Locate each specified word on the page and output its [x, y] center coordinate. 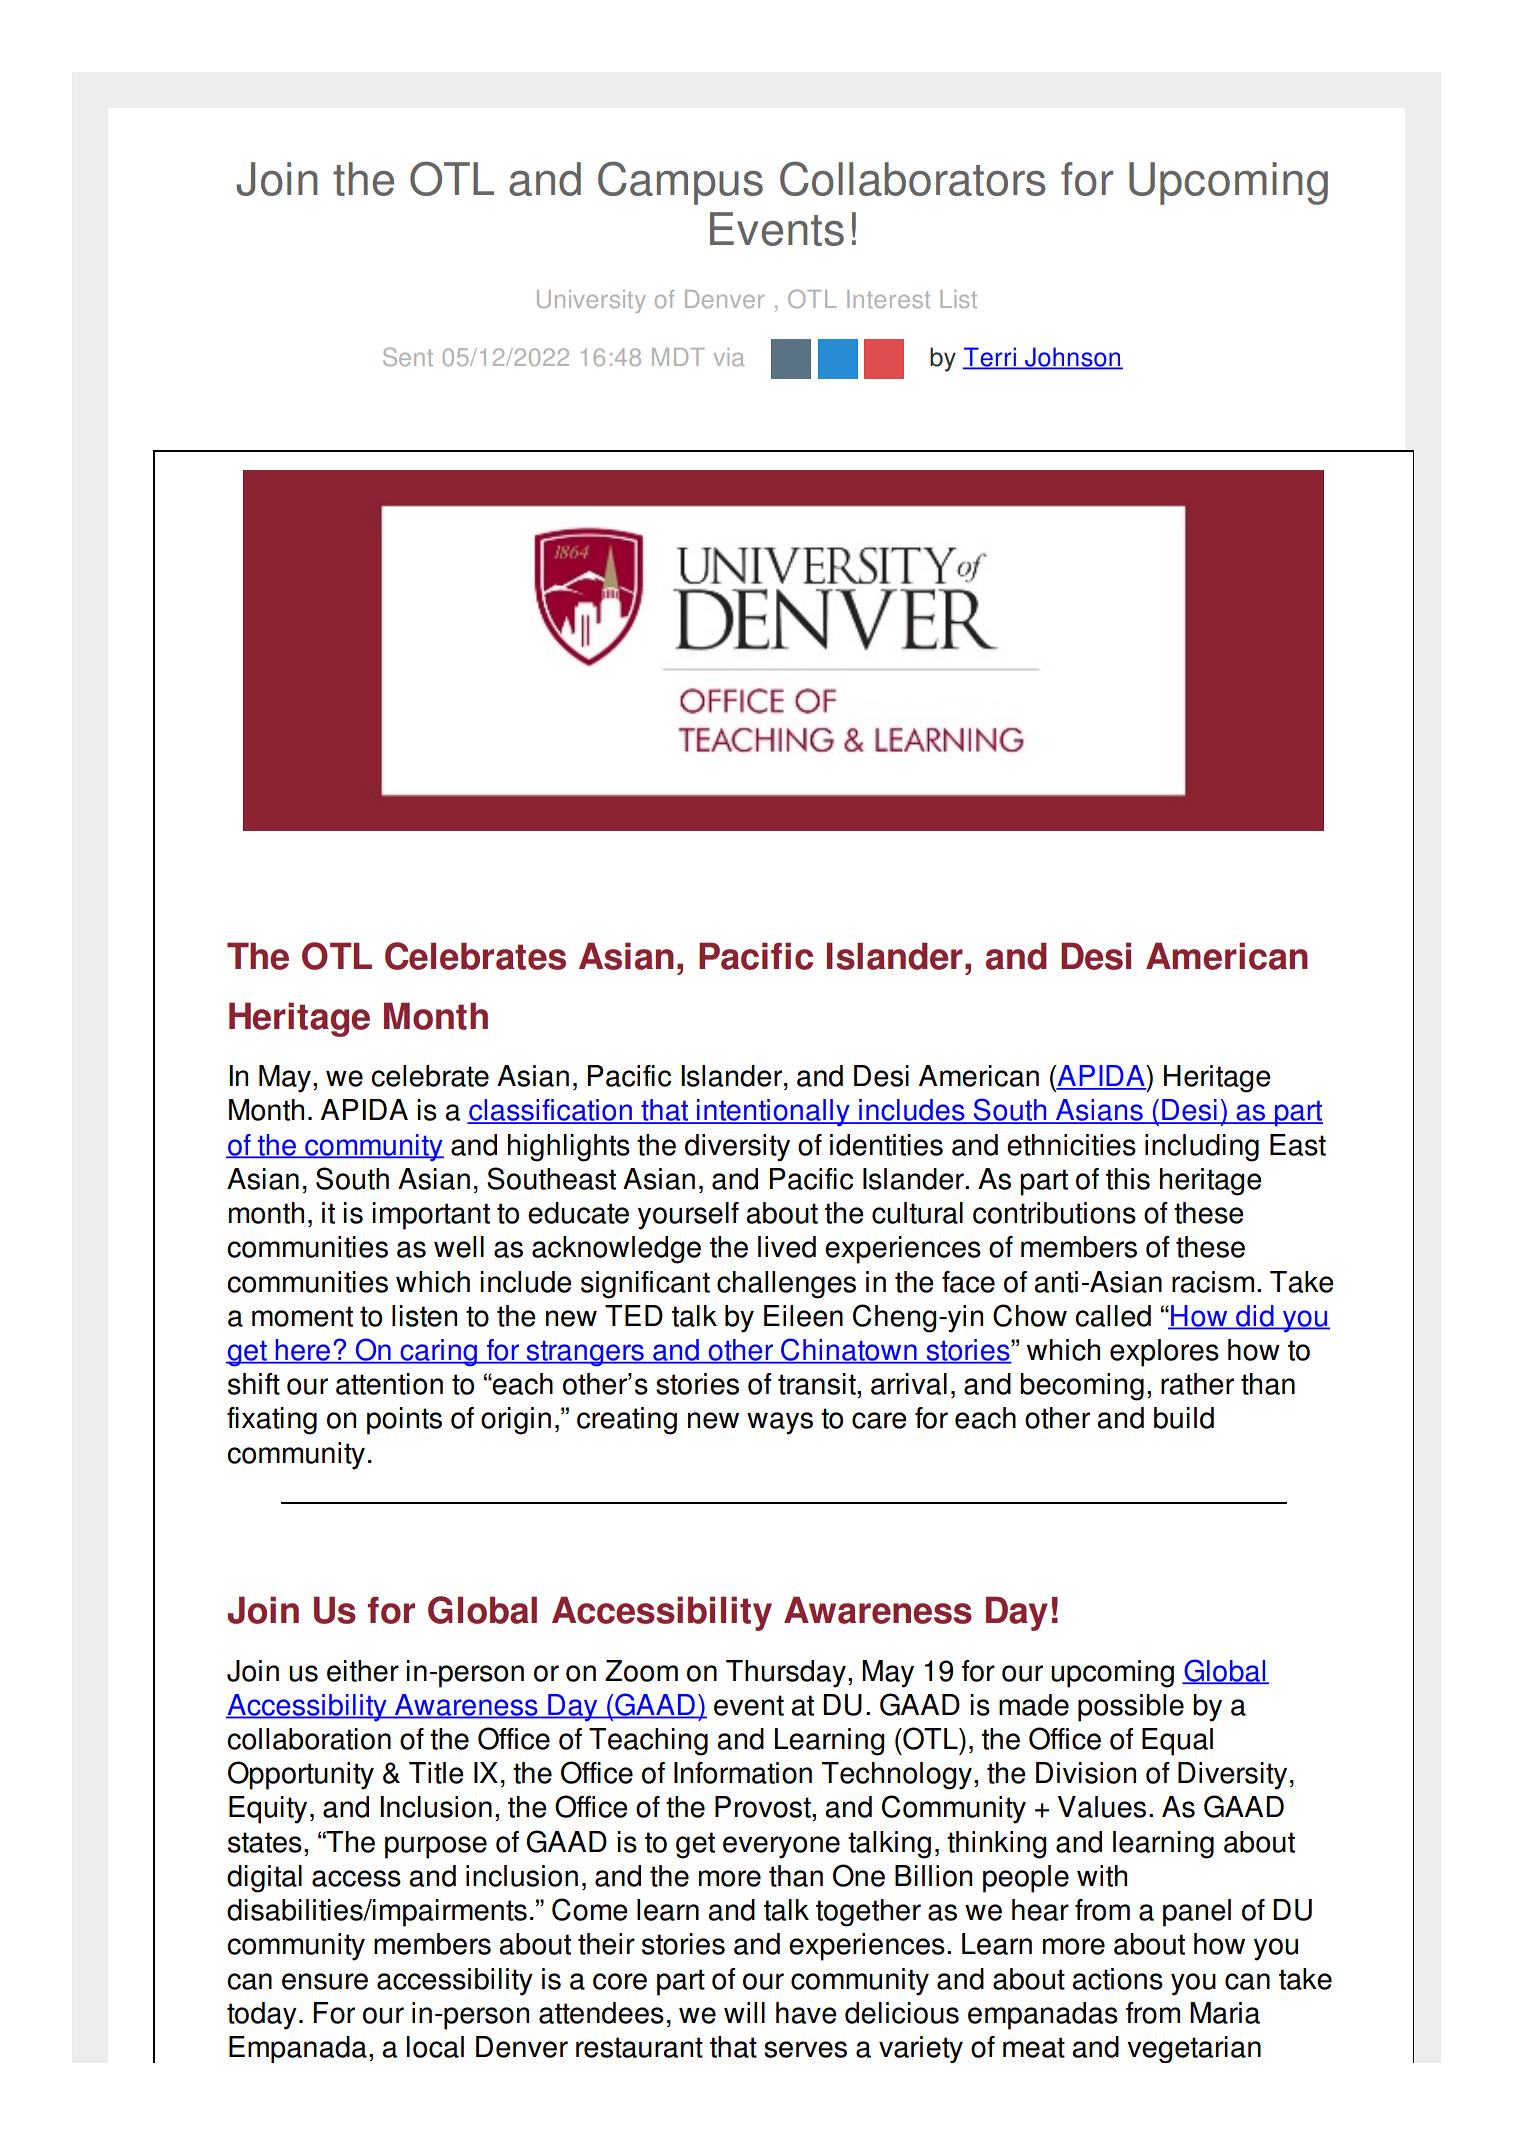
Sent [408, 356]
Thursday [786, 1674]
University [591, 301]
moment [302, 1316]
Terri [991, 358]
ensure [325, 1981]
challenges [786, 1285]
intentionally [773, 1112]
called [1113, 1316]
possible [1131, 1708]
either [363, 1671]
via [729, 357]
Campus [680, 183]
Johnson [1072, 358]
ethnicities [1071, 1145]
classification [550, 1111]
